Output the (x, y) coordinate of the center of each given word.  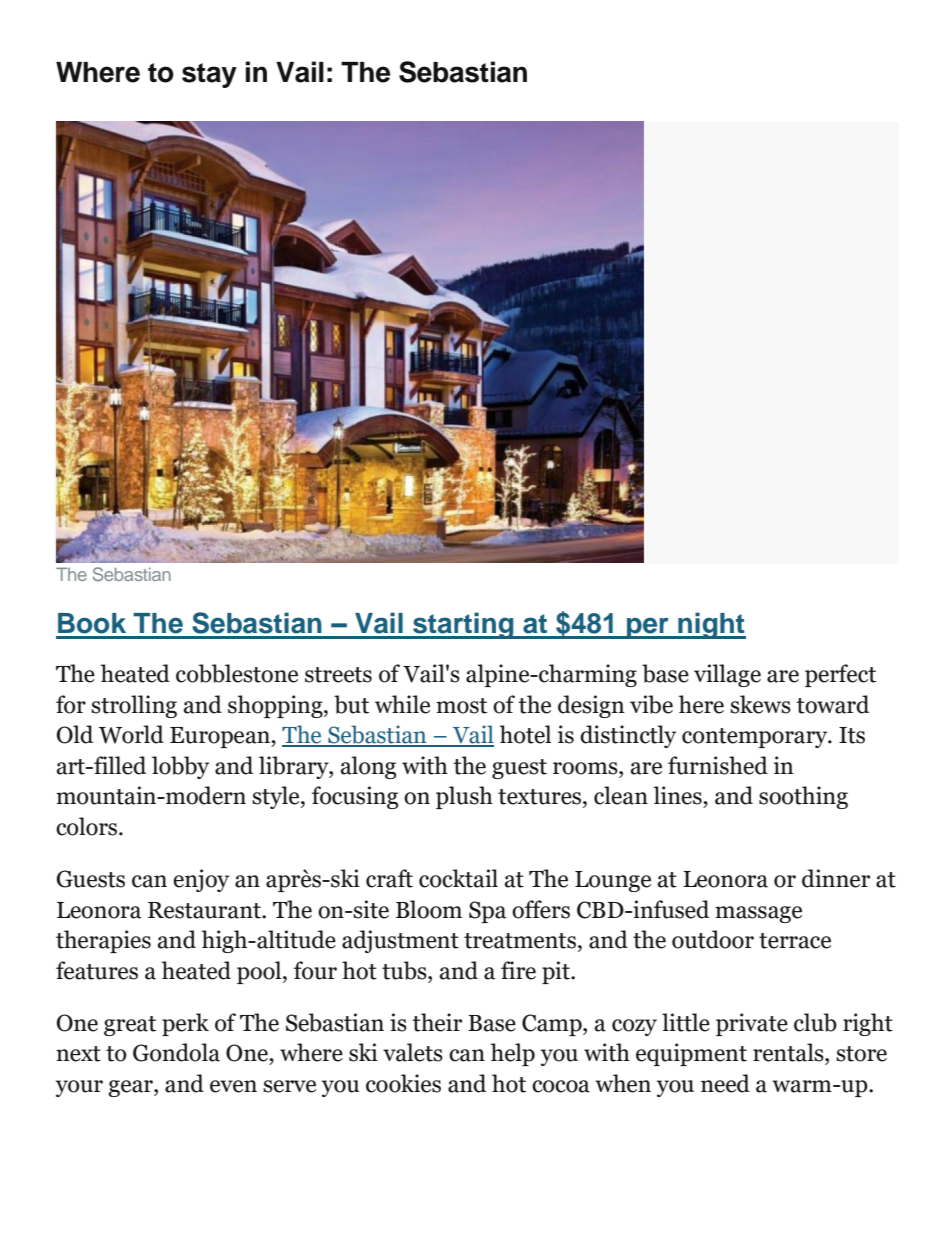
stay (209, 75)
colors (88, 826)
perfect (840, 675)
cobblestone (237, 673)
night (711, 625)
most (461, 706)
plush (464, 797)
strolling (134, 706)
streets (338, 675)
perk (185, 1024)
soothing (803, 797)
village (727, 675)
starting (463, 625)
